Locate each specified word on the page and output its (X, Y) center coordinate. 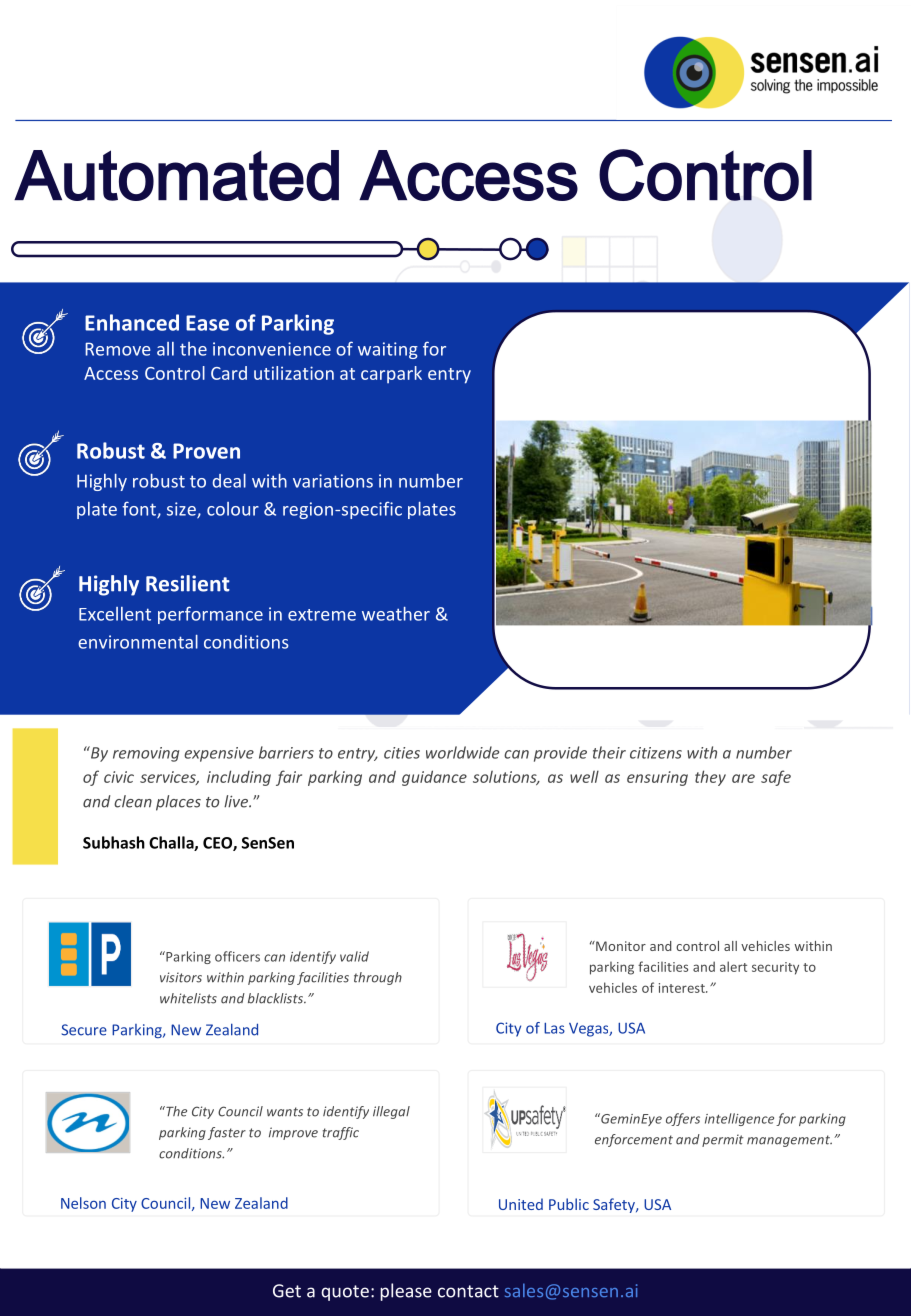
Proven (206, 451)
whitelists (188, 998)
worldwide (462, 752)
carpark (391, 374)
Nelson (83, 1203)
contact (468, 1291)
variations (333, 481)
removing (146, 754)
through (378, 978)
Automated (176, 175)
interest (683, 988)
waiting (388, 350)
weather (396, 614)
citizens (656, 753)
